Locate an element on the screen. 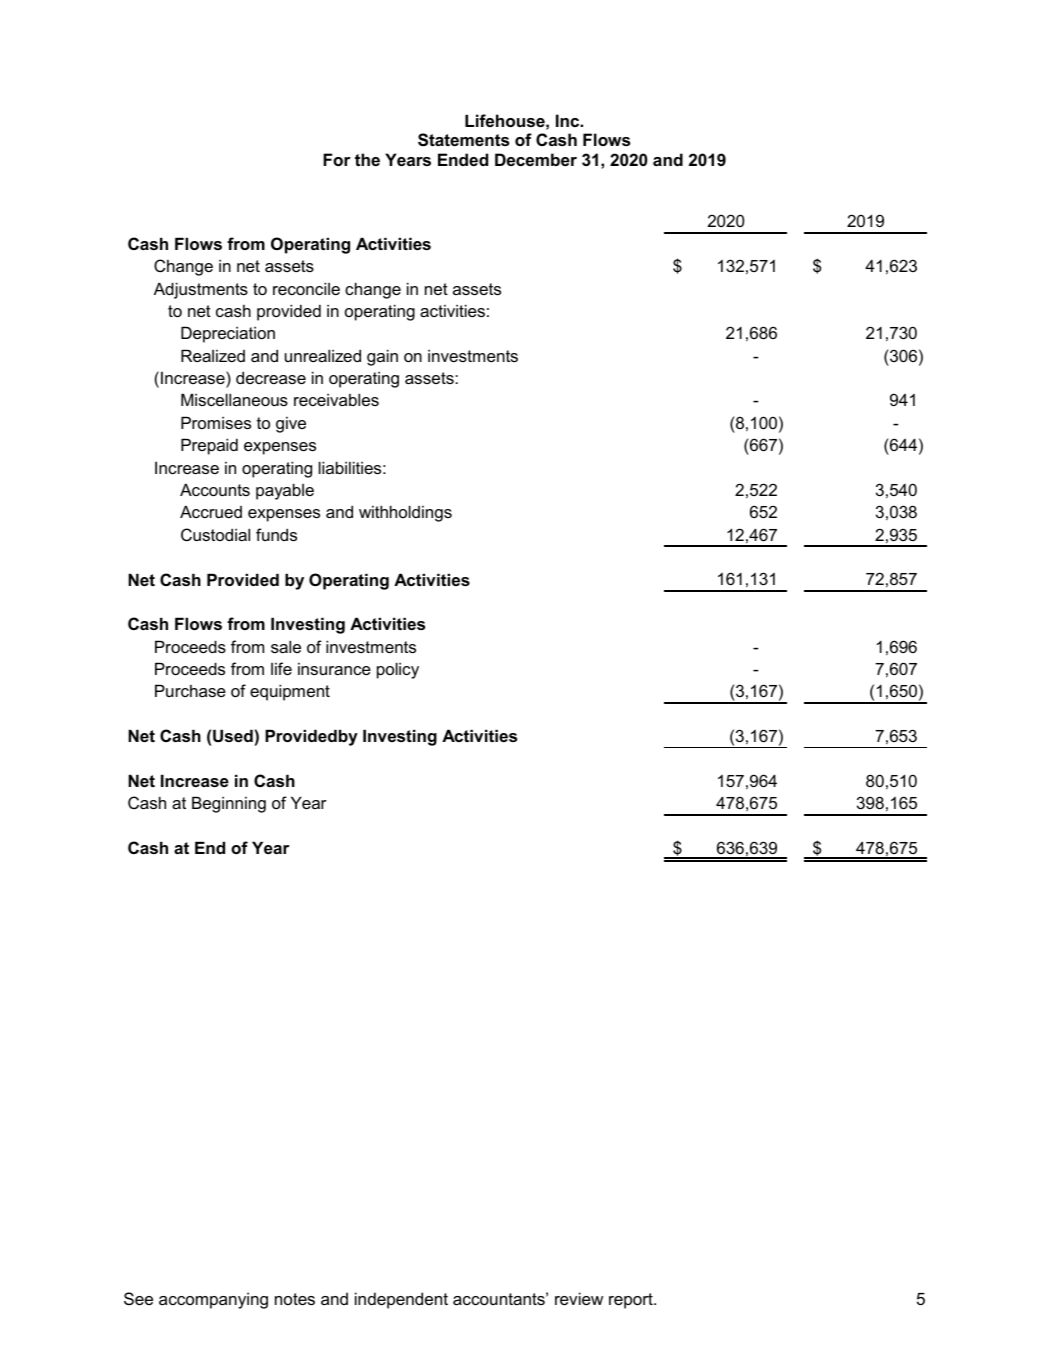  the is located at coordinates (367, 159).
